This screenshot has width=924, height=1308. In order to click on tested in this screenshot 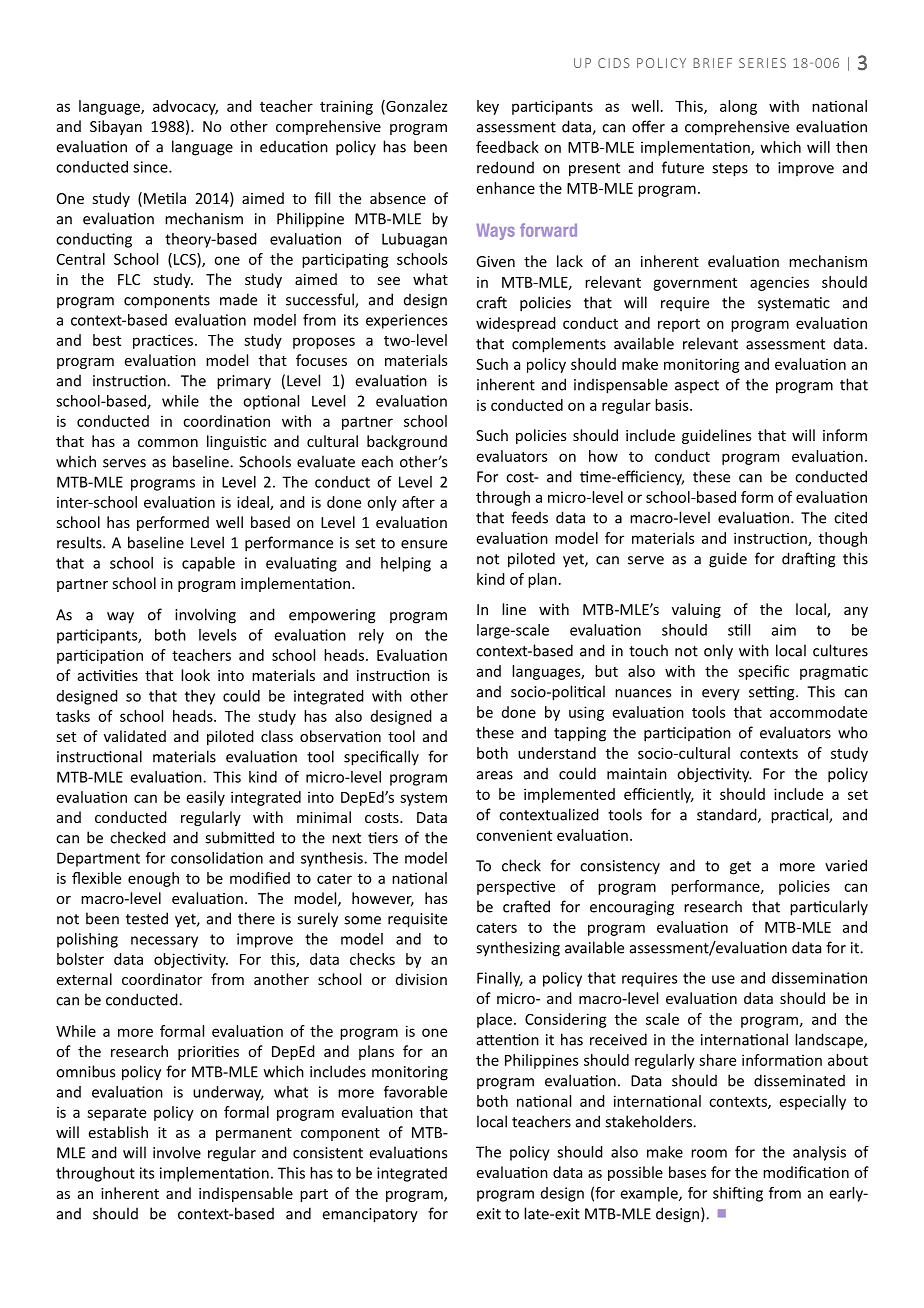, I will do `click(147, 918)`.
